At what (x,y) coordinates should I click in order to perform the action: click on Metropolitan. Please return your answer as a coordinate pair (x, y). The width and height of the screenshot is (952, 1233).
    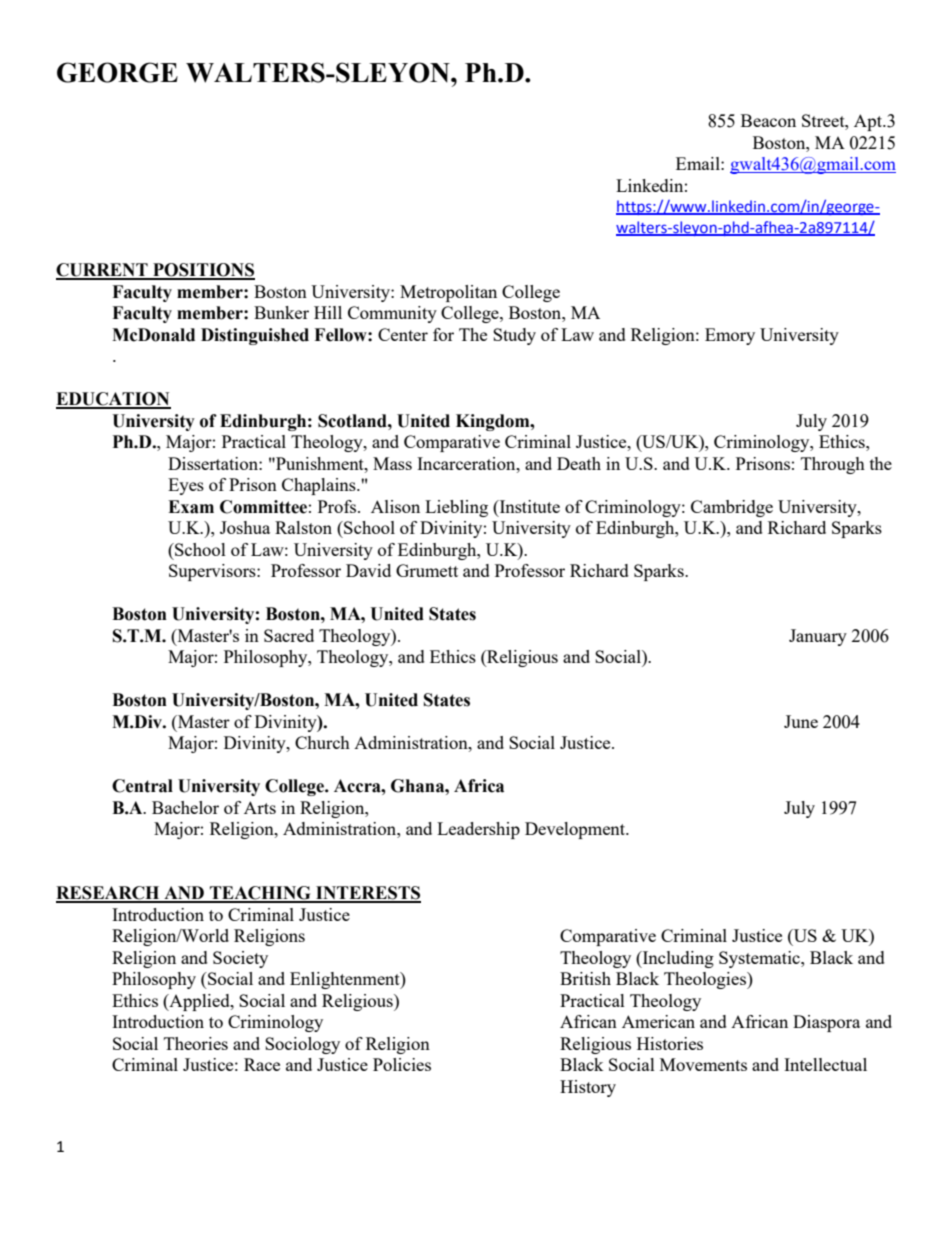
    Looking at the image, I should click on (448, 293).
